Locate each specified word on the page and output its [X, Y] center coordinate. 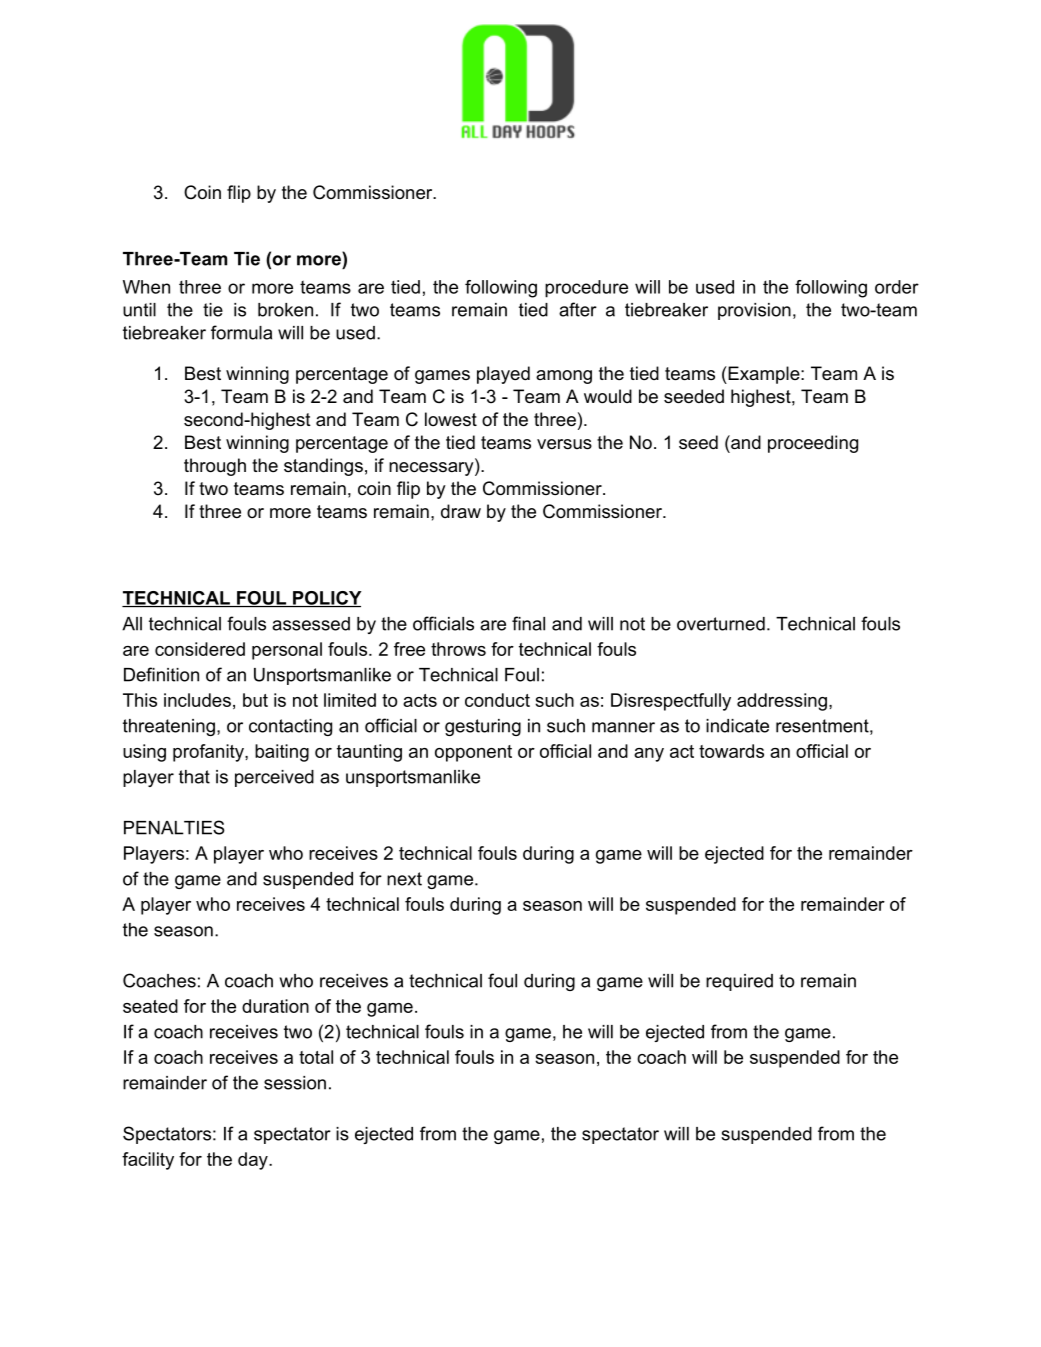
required [739, 982]
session [295, 1083]
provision [754, 311]
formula [241, 332]
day [254, 1161]
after [578, 309]
